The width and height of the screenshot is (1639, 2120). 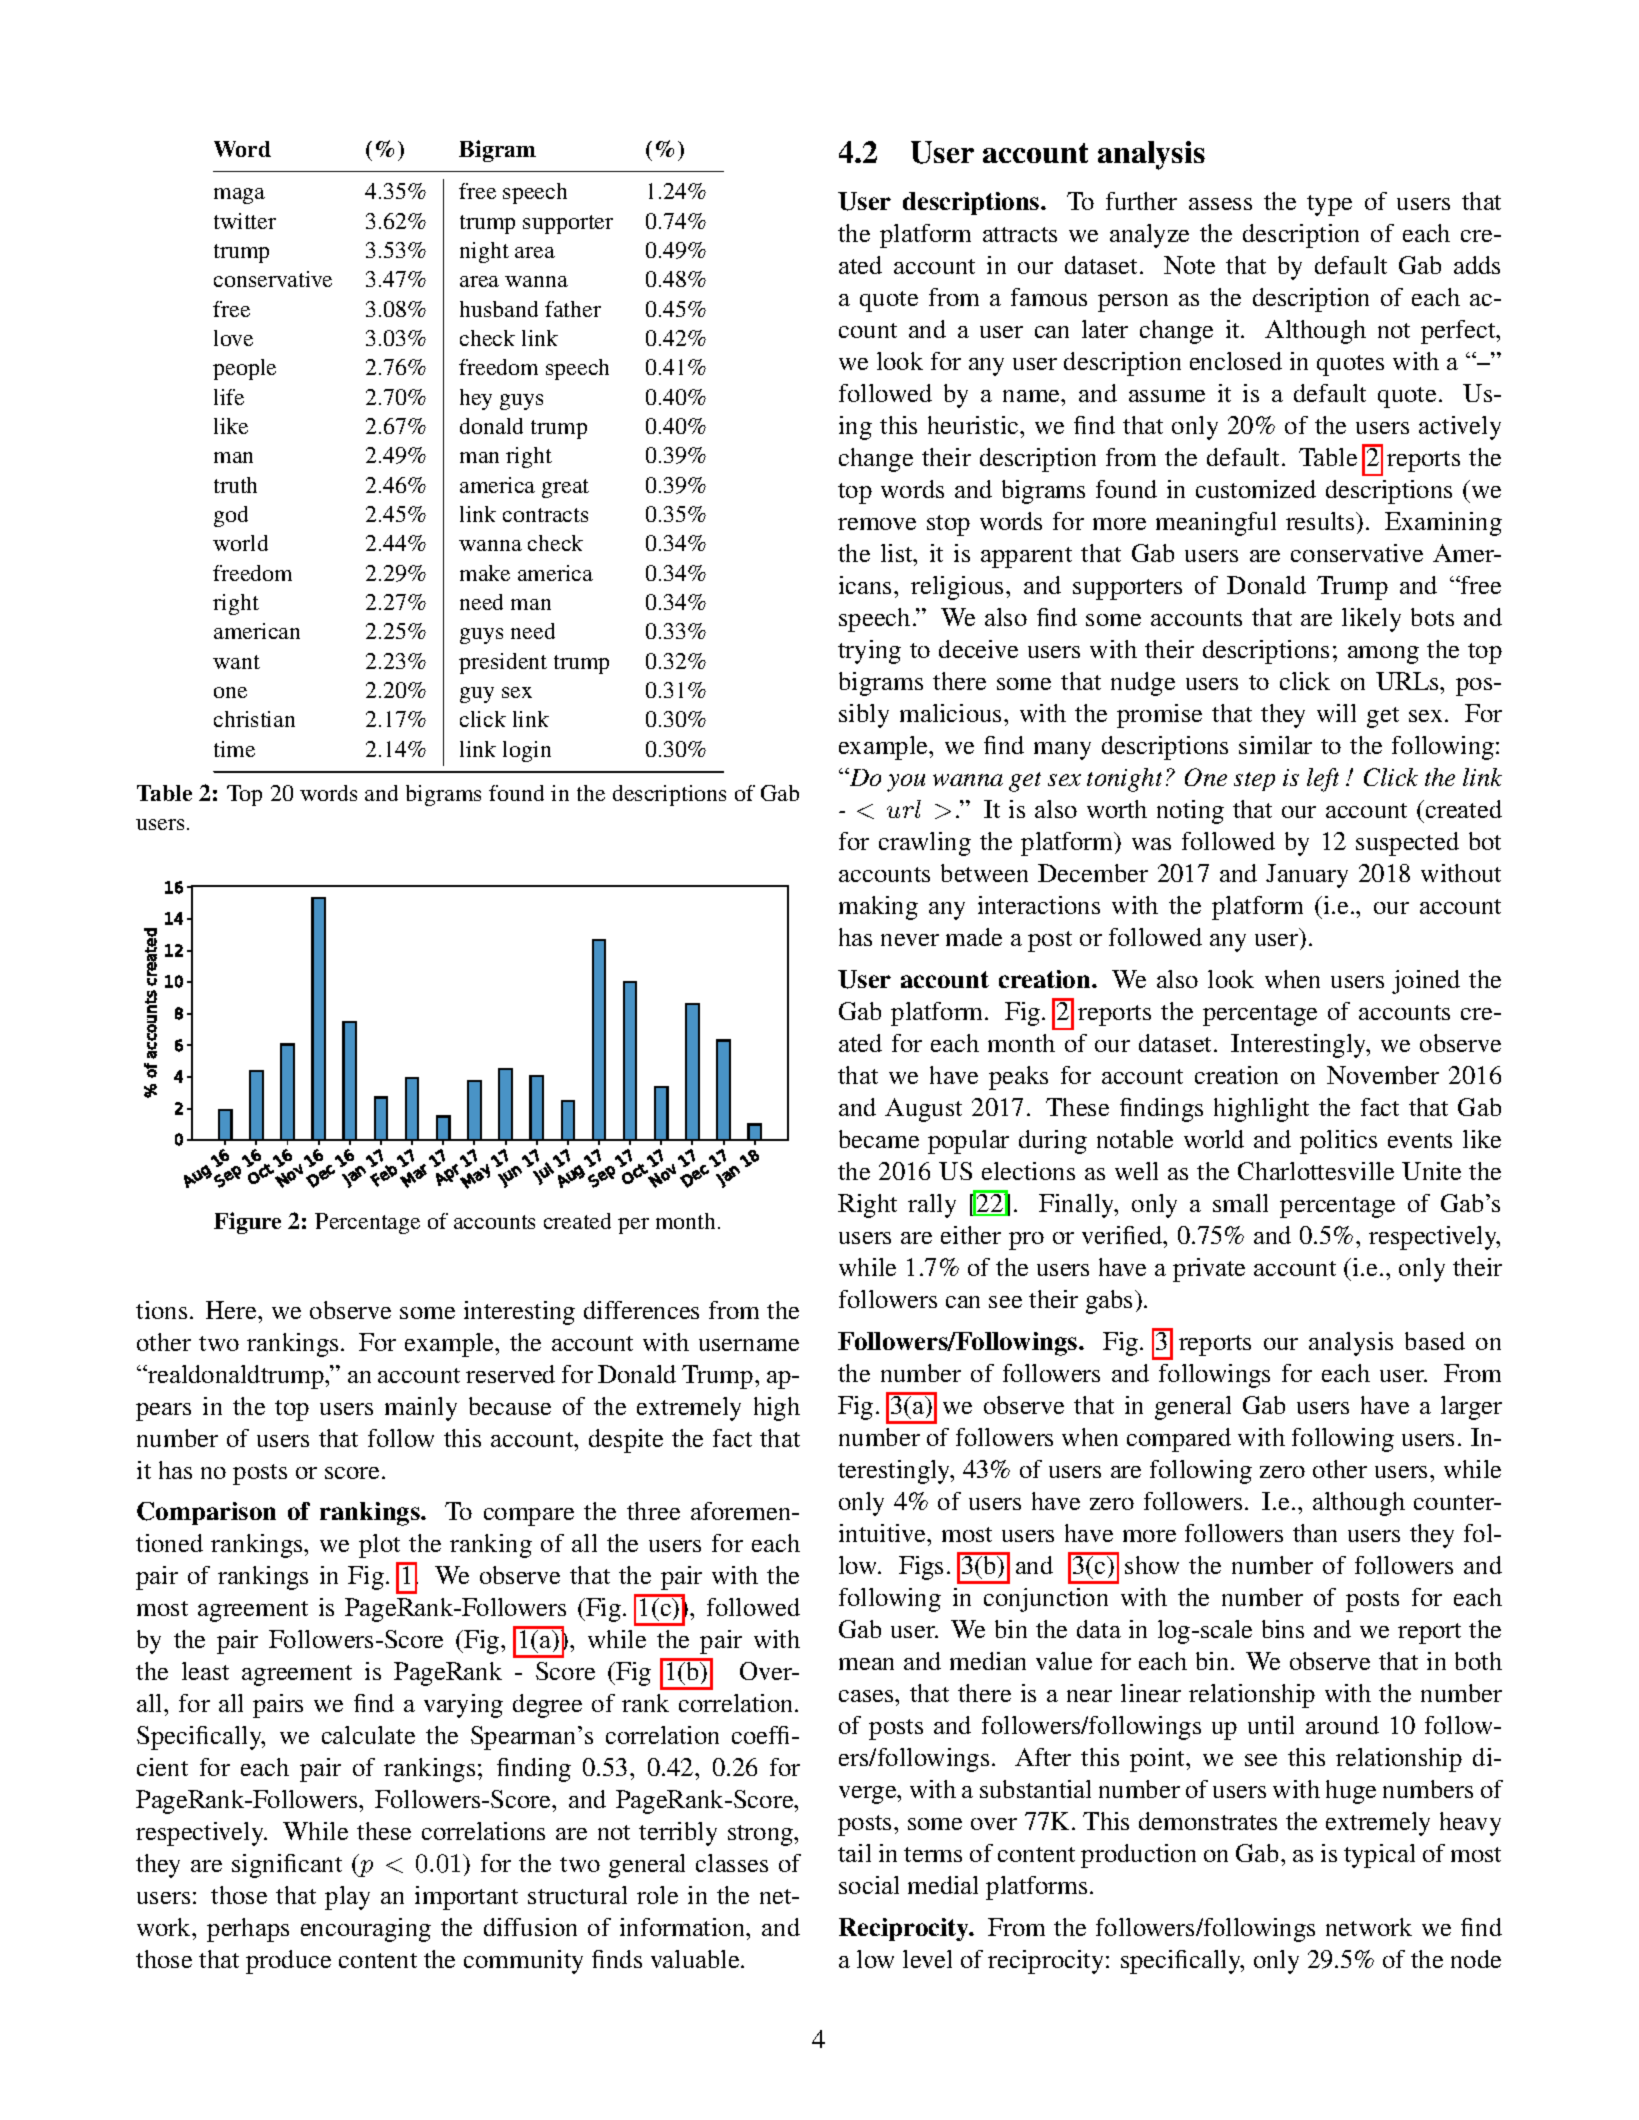 What do you see at coordinates (236, 662) in the screenshot?
I see `want` at bounding box center [236, 662].
